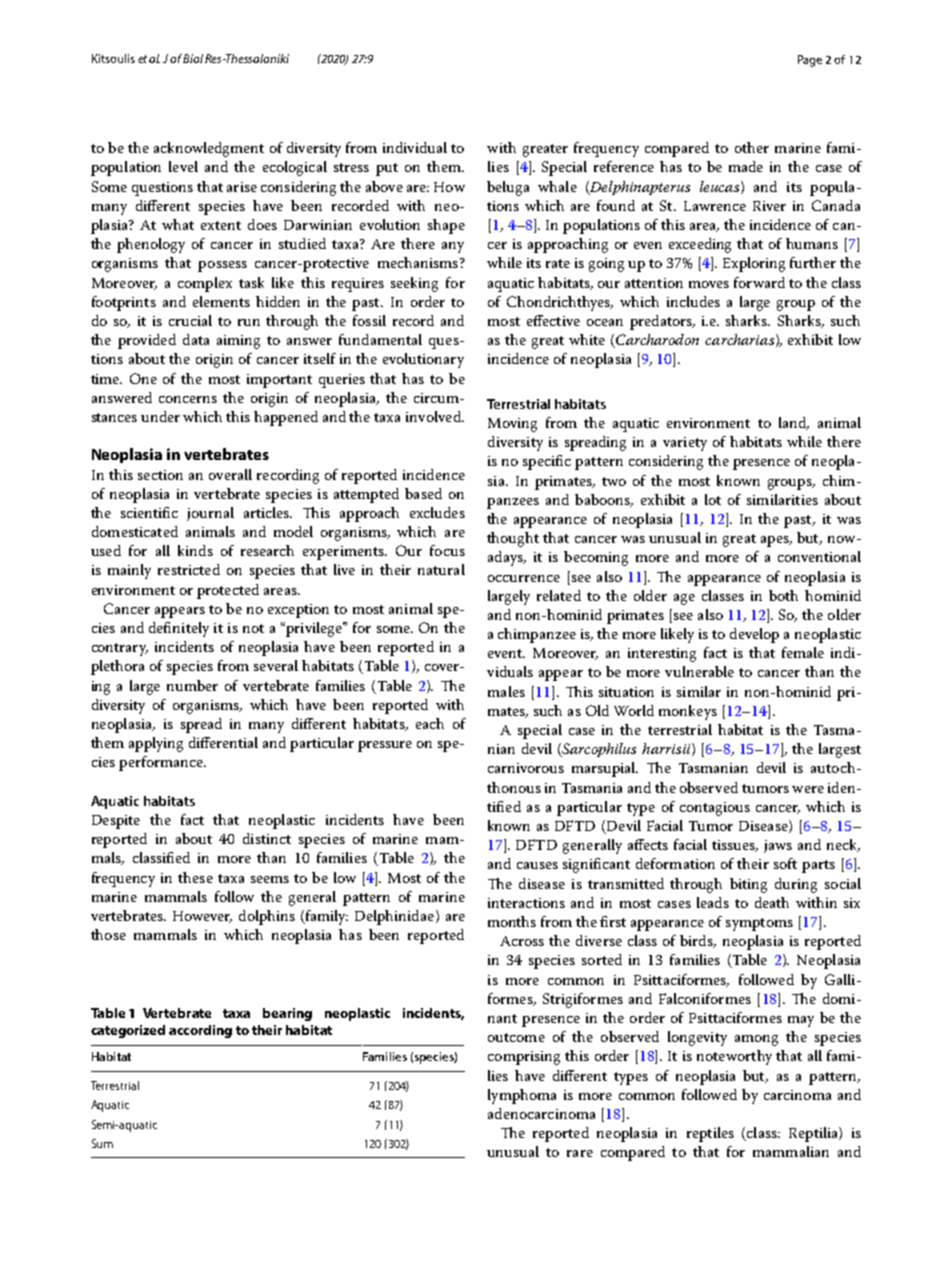 The width and height of the page is (952, 1265). Describe the element at coordinates (810, 61) in the page. I see `Page` at that location.
